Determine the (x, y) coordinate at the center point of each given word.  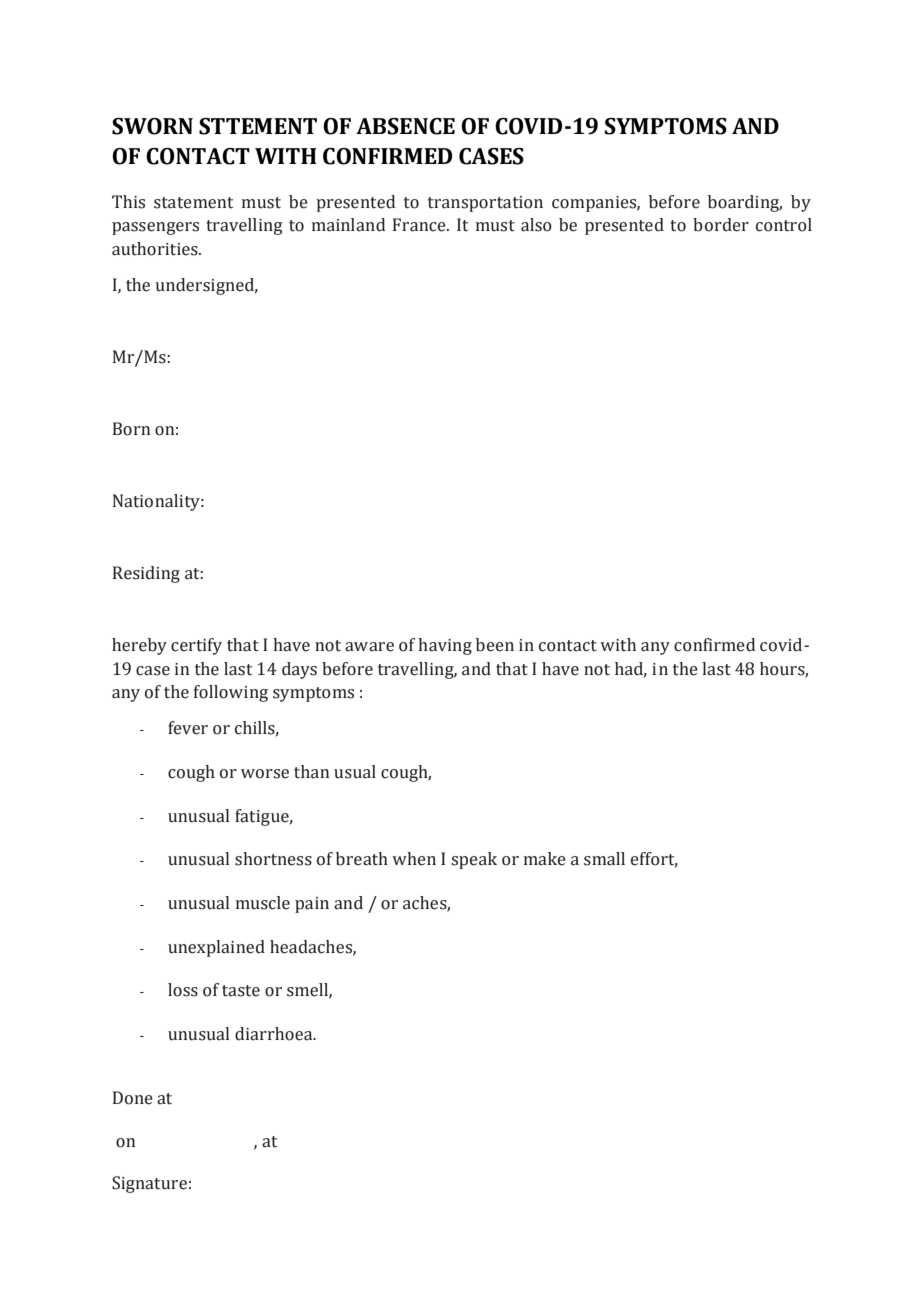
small (604, 859)
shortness (273, 859)
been (495, 645)
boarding (745, 203)
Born (131, 429)
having (445, 646)
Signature (149, 1184)
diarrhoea (275, 1034)
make (545, 859)
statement (193, 203)
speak (474, 860)
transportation (485, 204)
